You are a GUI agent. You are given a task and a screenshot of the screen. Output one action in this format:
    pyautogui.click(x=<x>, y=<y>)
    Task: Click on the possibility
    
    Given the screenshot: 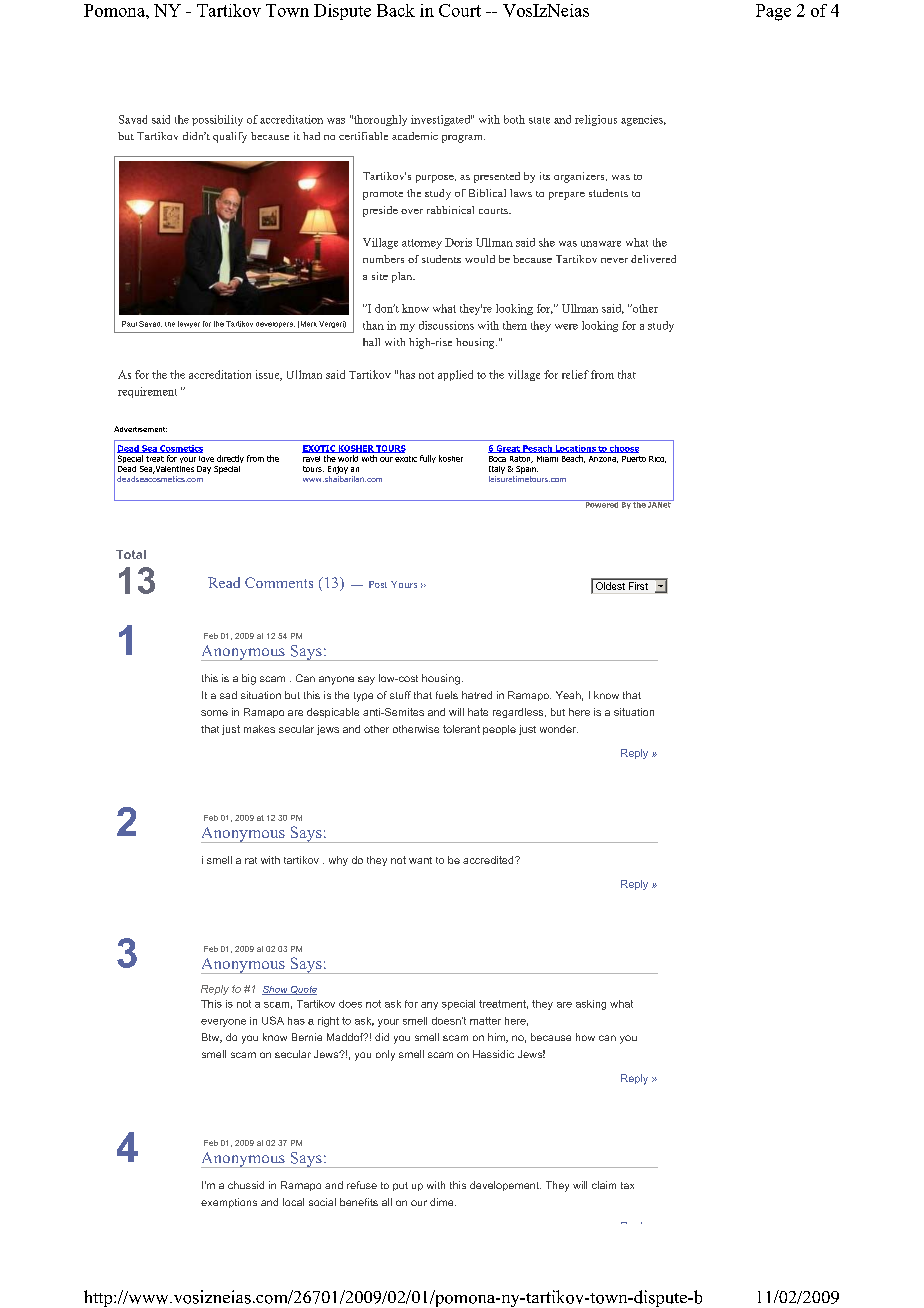 What is the action you would take?
    pyautogui.click(x=217, y=120)
